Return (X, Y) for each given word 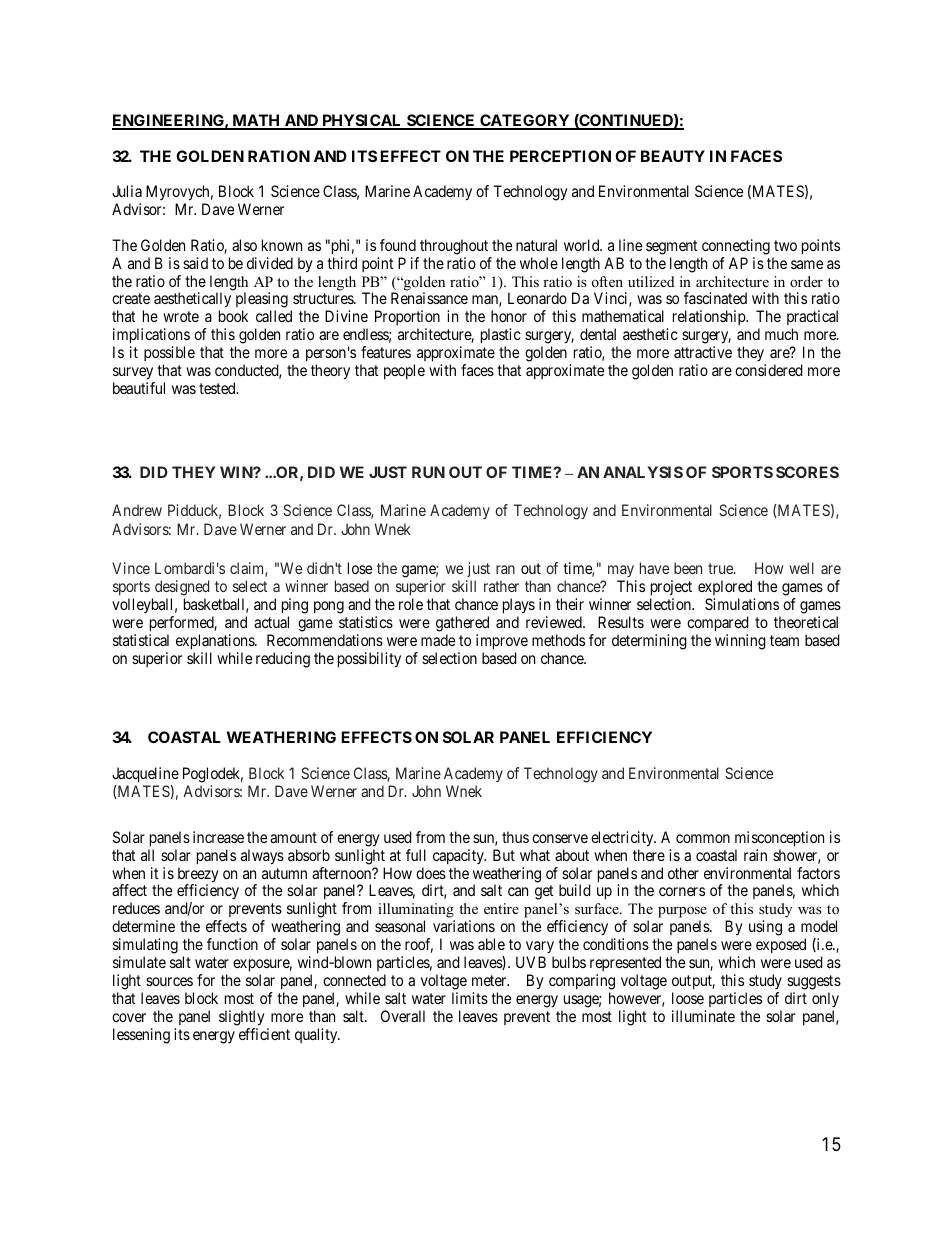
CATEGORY (525, 121)
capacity (459, 856)
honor (509, 316)
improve (502, 642)
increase (218, 837)
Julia (127, 191)
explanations (216, 642)
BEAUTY (673, 156)
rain (755, 855)
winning (740, 642)
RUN (428, 472)
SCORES (807, 472)
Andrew (137, 510)
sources (169, 981)
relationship (710, 317)
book (233, 316)
